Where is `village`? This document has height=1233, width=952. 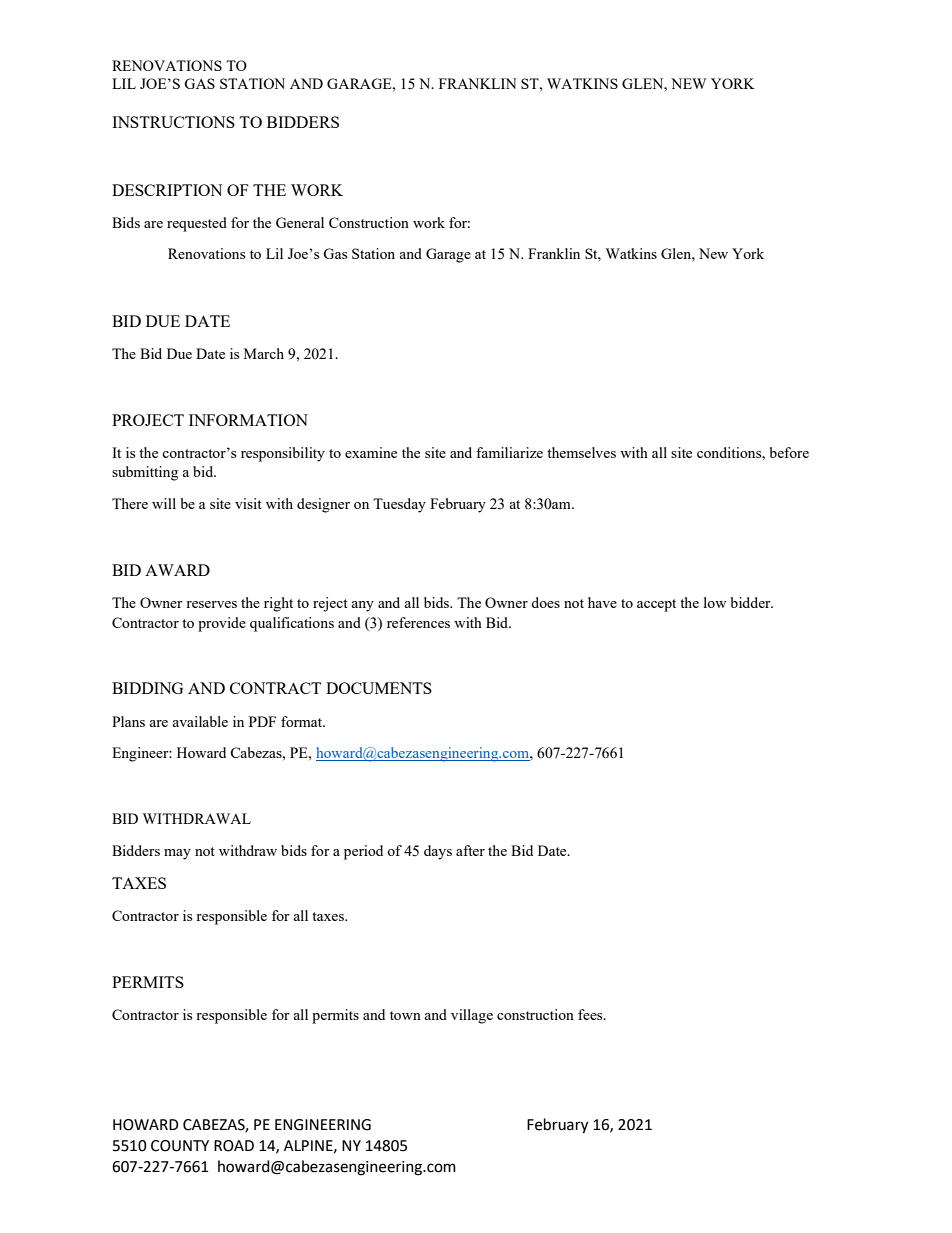 village is located at coordinates (472, 1016).
